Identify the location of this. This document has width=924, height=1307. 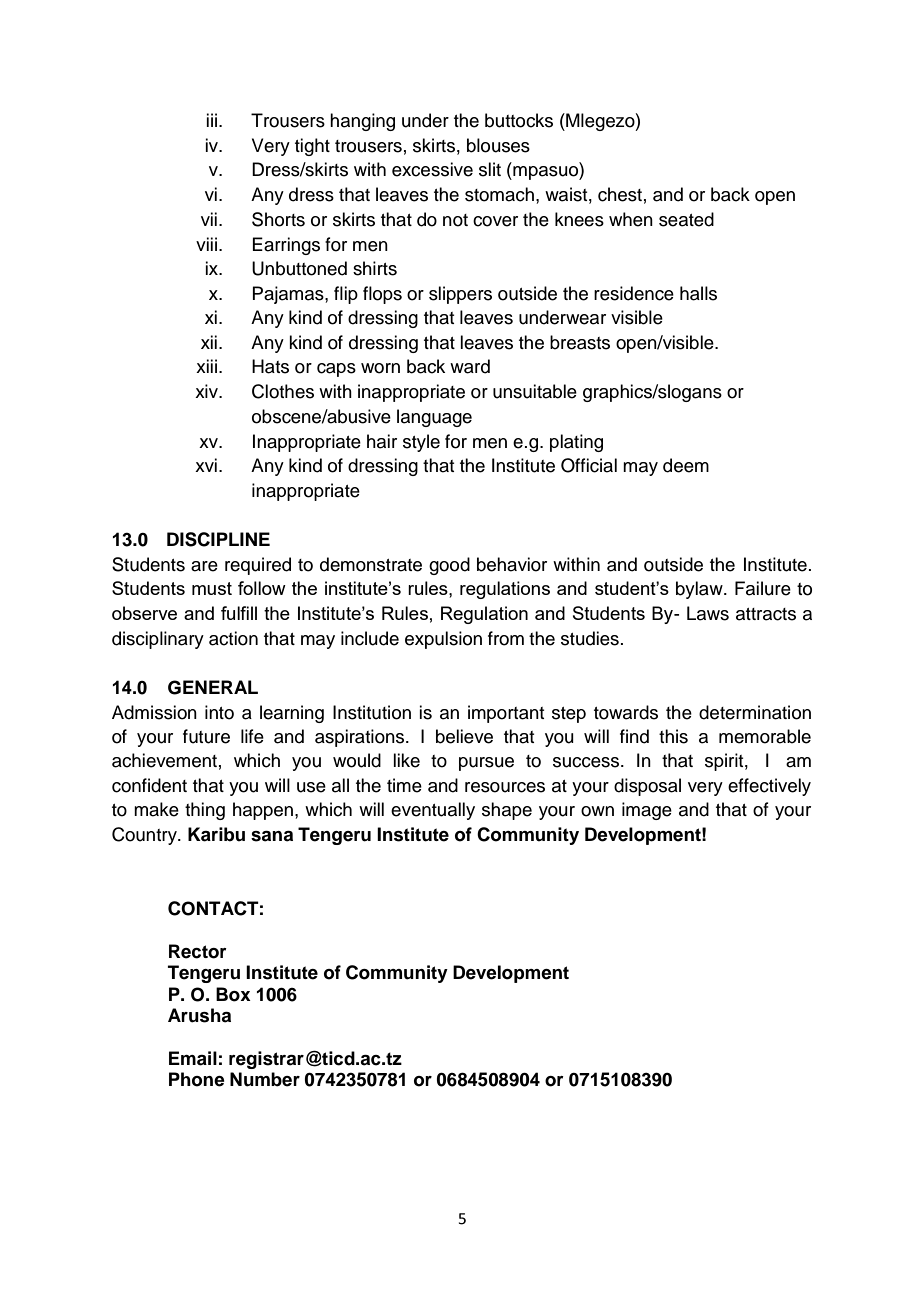
(673, 736).
